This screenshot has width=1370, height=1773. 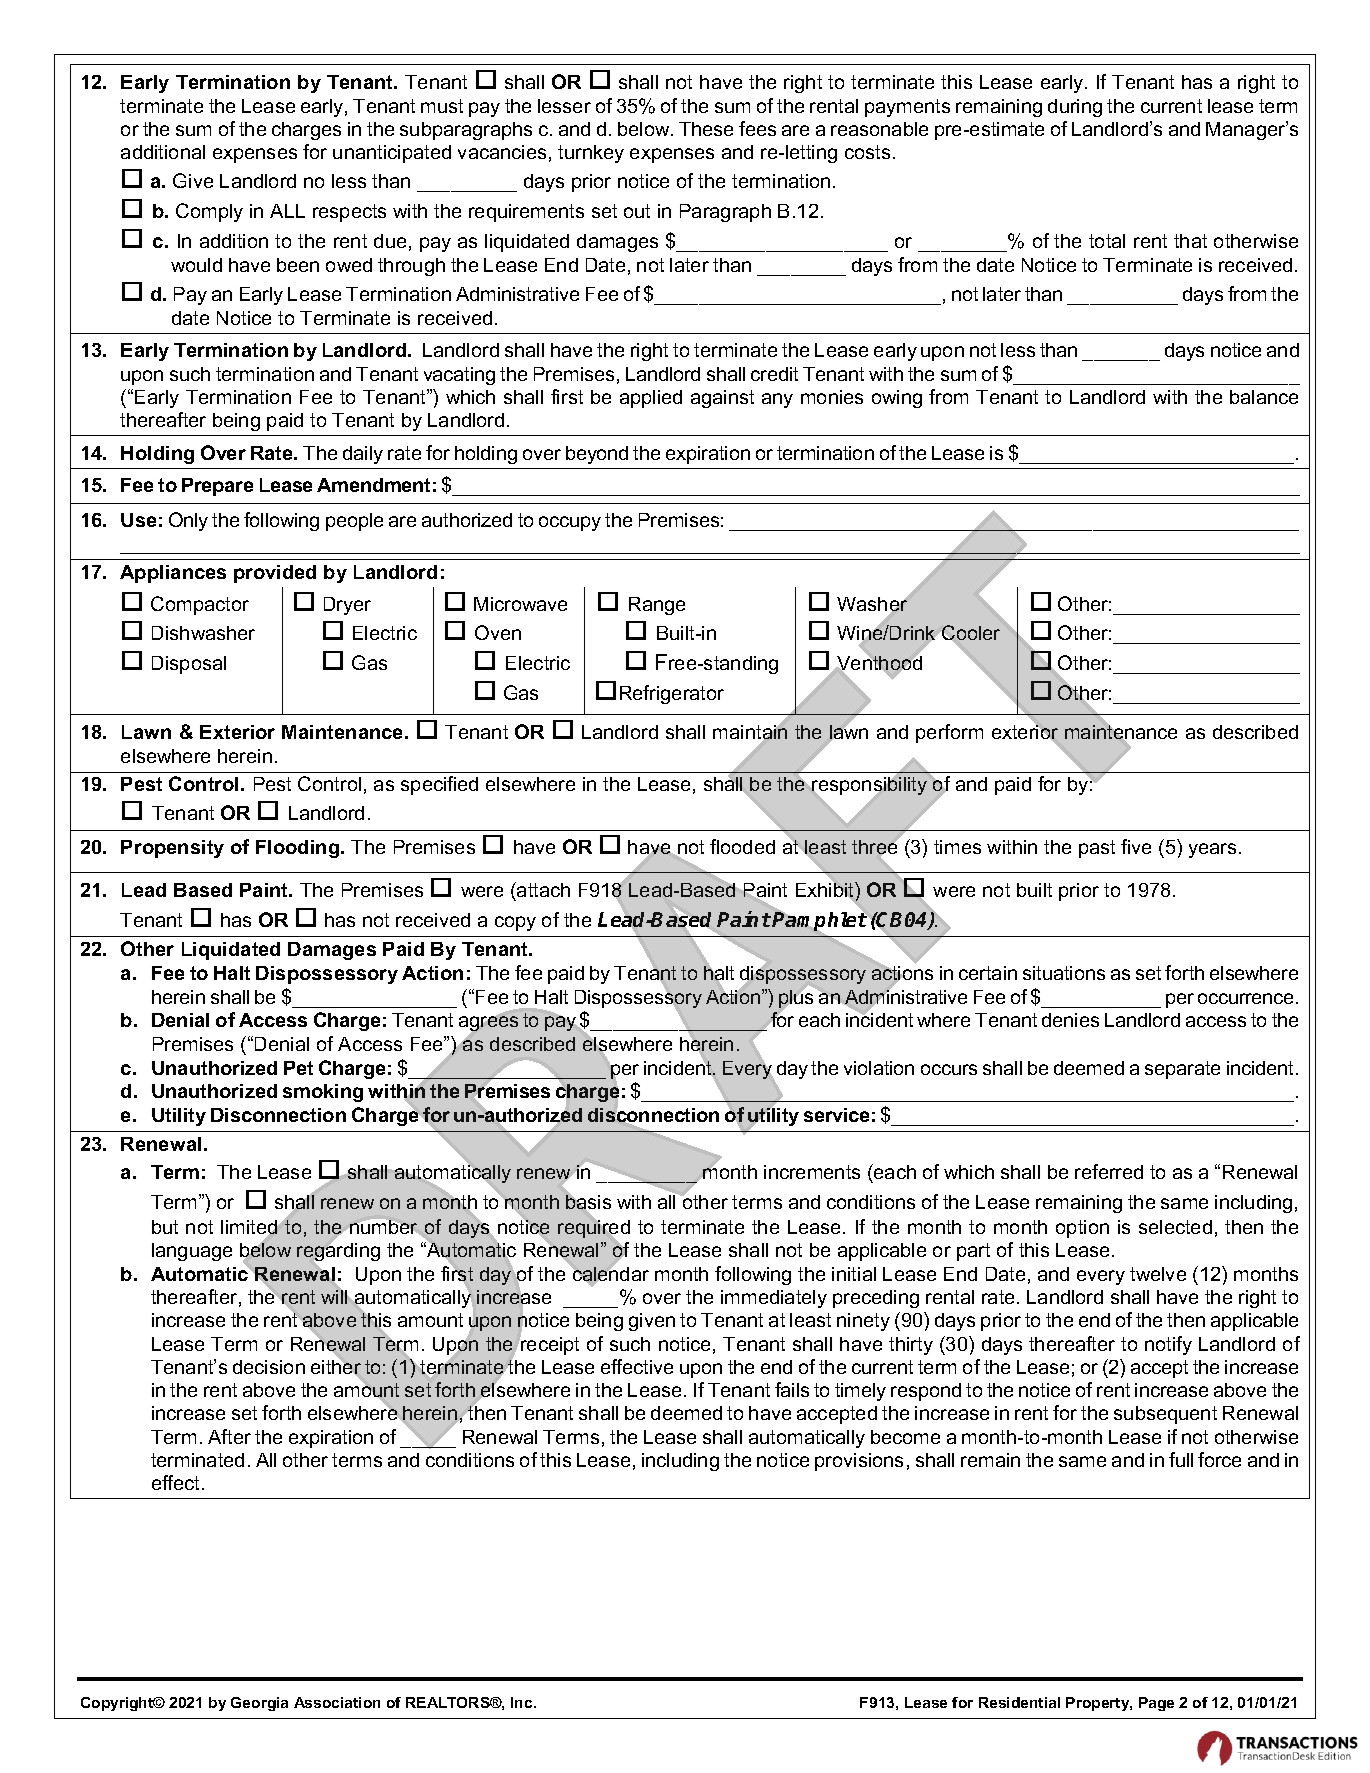 What do you see at coordinates (742, 846) in the screenshot?
I see `flooded` at bounding box center [742, 846].
